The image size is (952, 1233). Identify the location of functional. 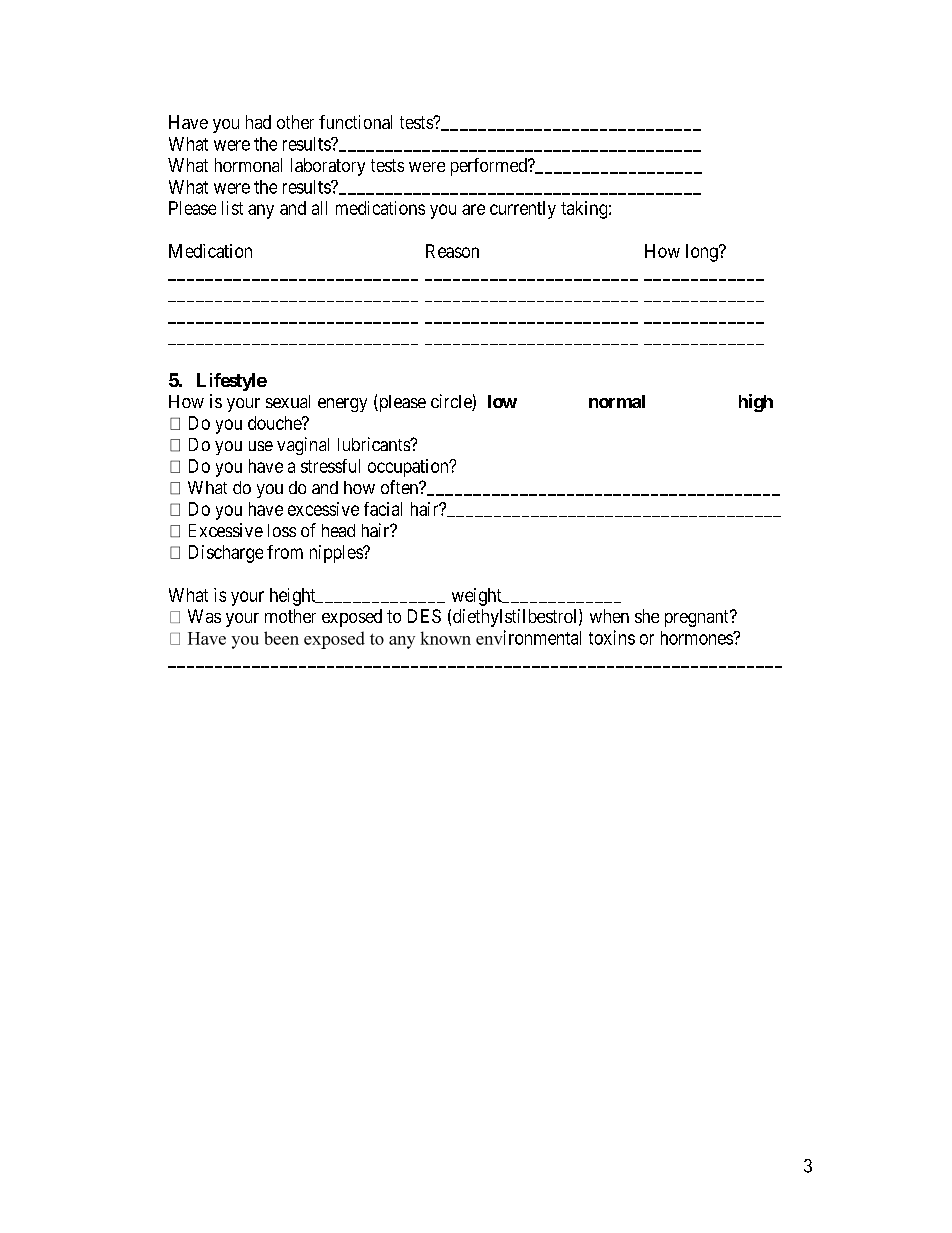
(355, 122).
